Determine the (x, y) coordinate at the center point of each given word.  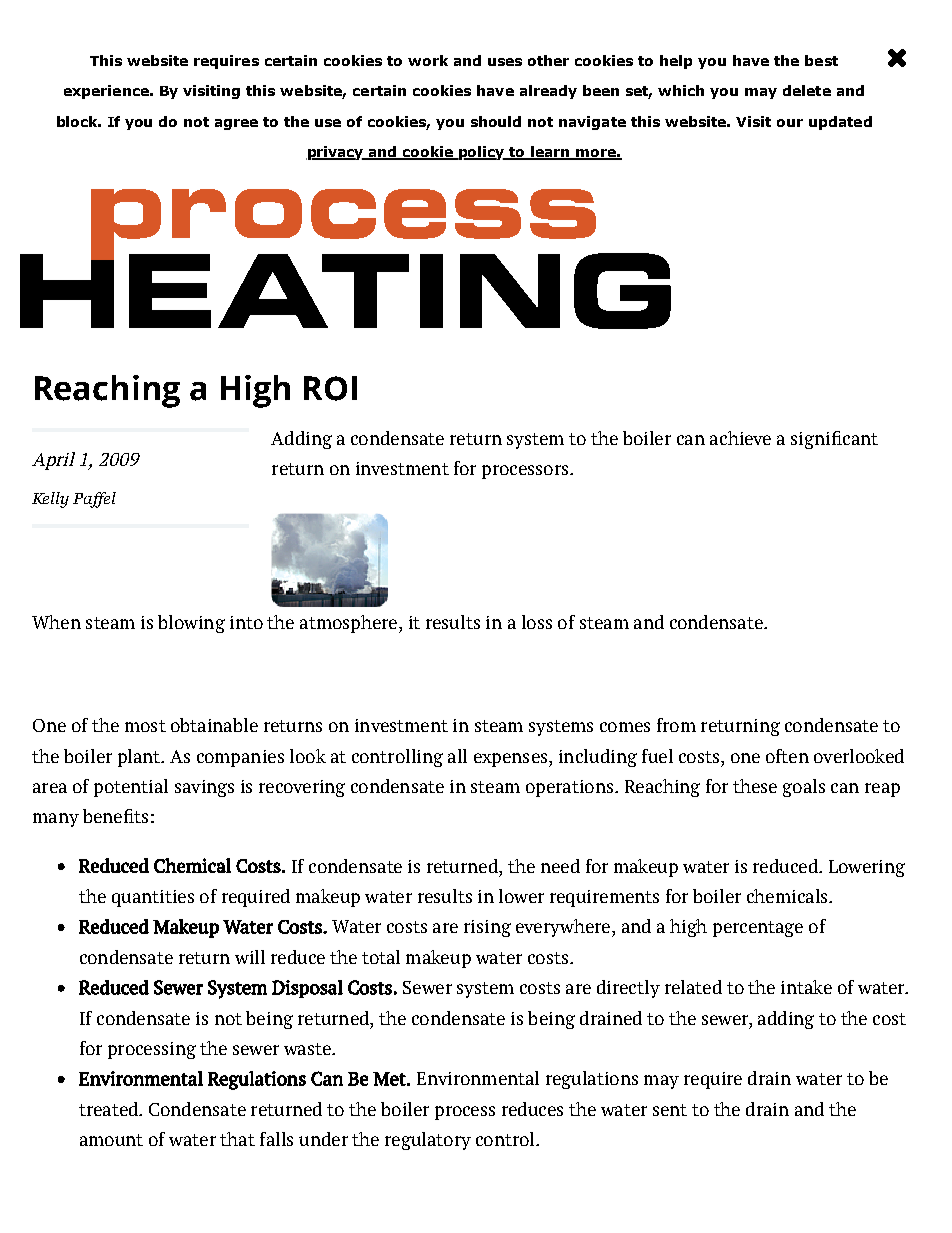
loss (537, 622)
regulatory (428, 1141)
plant (140, 758)
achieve (740, 438)
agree (236, 124)
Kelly (50, 500)
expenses (512, 760)
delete (807, 90)
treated (109, 1109)
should (496, 121)
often (787, 756)
